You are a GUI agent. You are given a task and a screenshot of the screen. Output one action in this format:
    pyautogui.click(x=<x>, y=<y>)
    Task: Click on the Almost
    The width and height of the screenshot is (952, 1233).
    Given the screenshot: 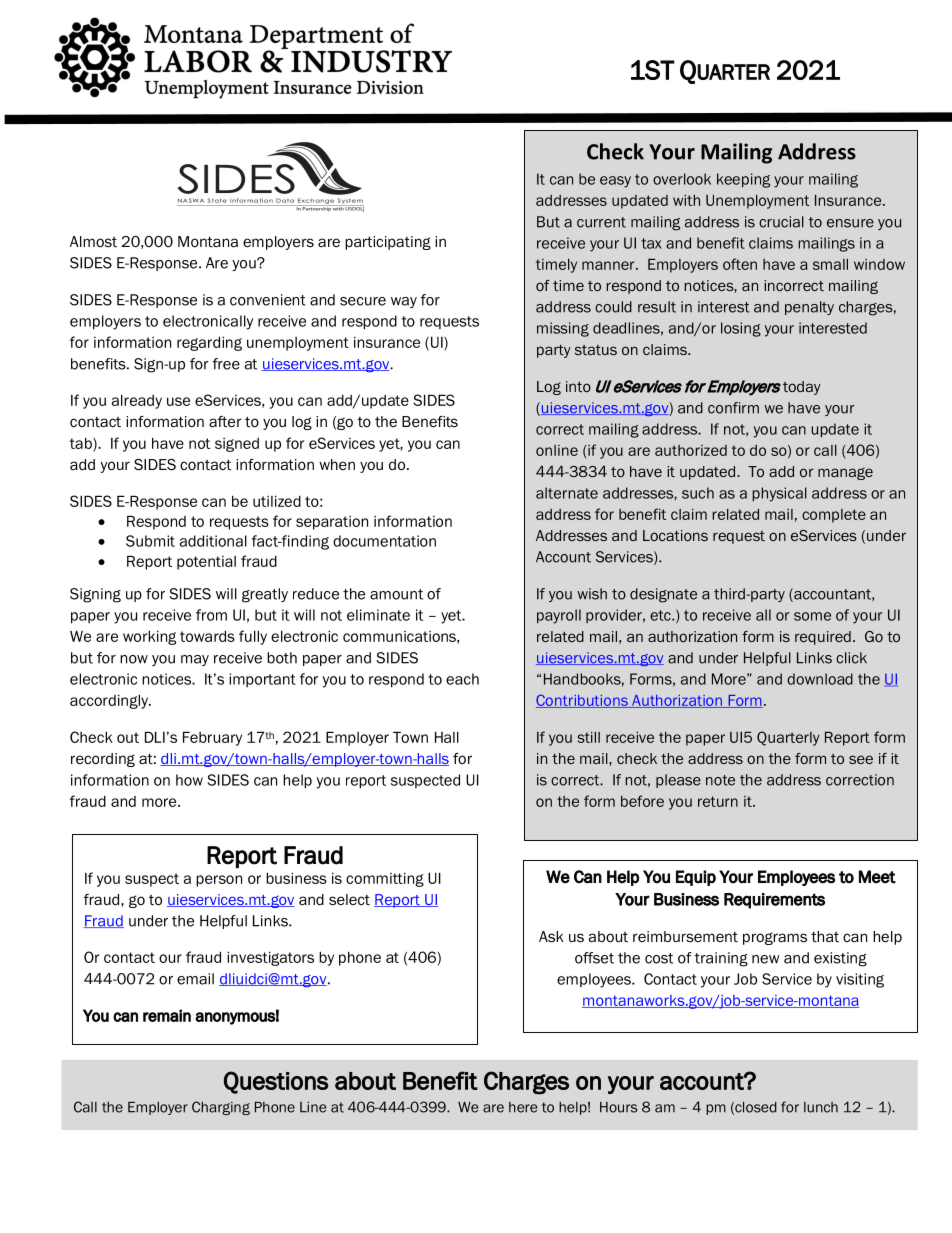 What is the action you would take?
    pyautogui.click(x=93, y=241)
